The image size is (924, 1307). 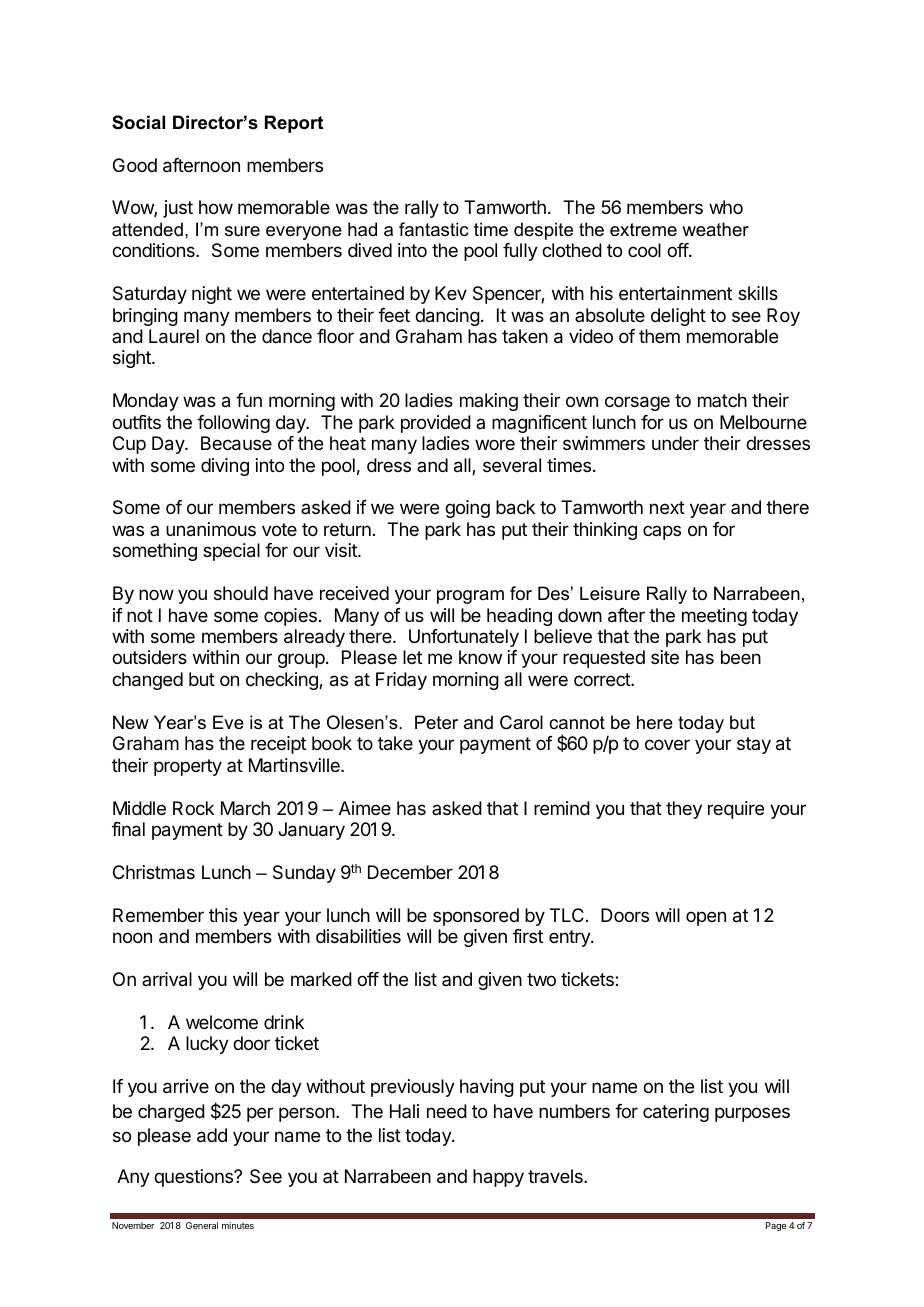 I want to click on fantastic, so click(x=433, y=229).
